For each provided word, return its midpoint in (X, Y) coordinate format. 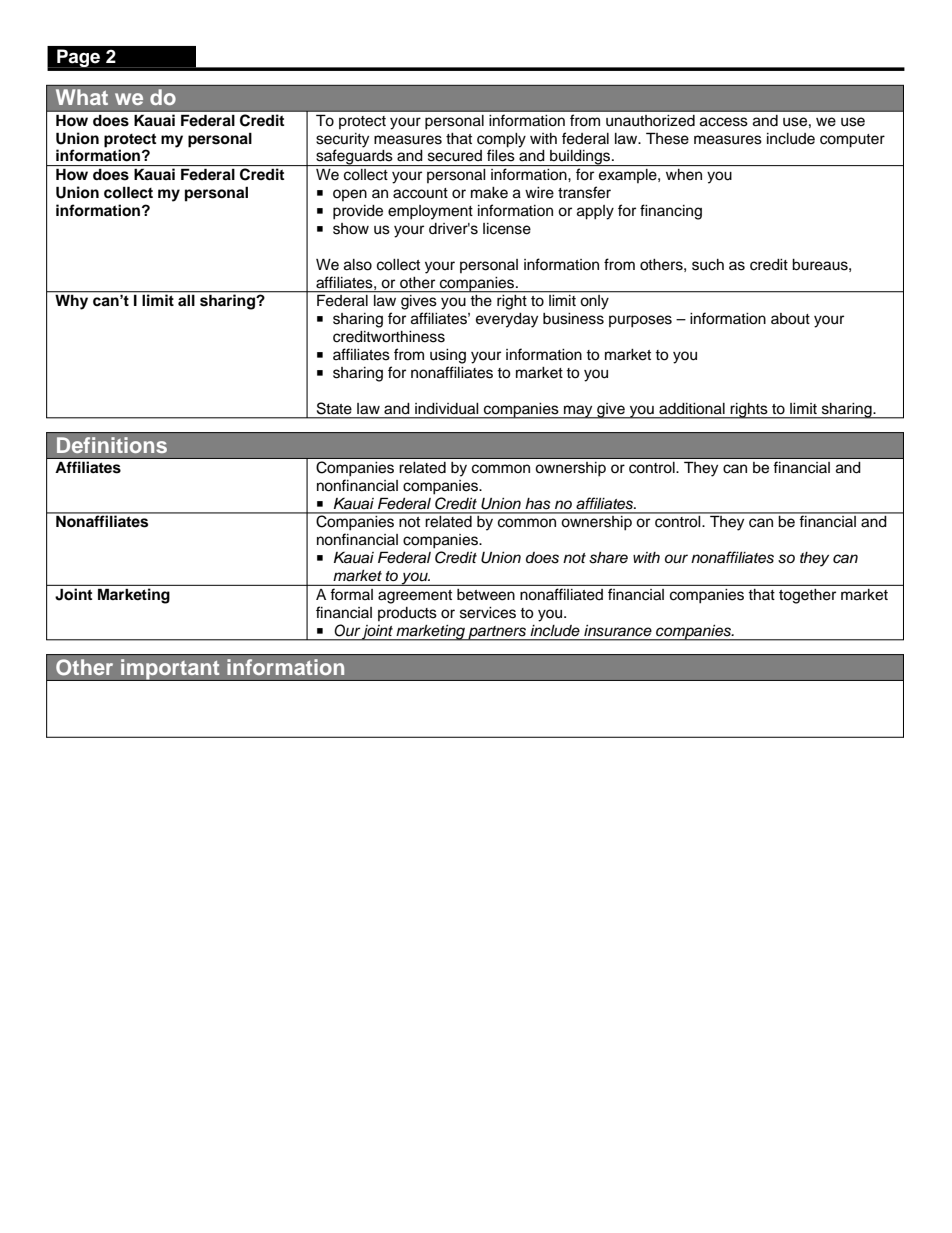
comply (501, 140)
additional (692, 409)
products (407, 614)
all (186, 300)
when (684, 175)
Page (78, 58)
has (538, 504)
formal (352, 594)
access (724, 122)
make (489, 193)
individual (447, 409)
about (790, 319)
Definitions (112, 445)
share (608, 558)
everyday (507, 320)
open (350, 195)
